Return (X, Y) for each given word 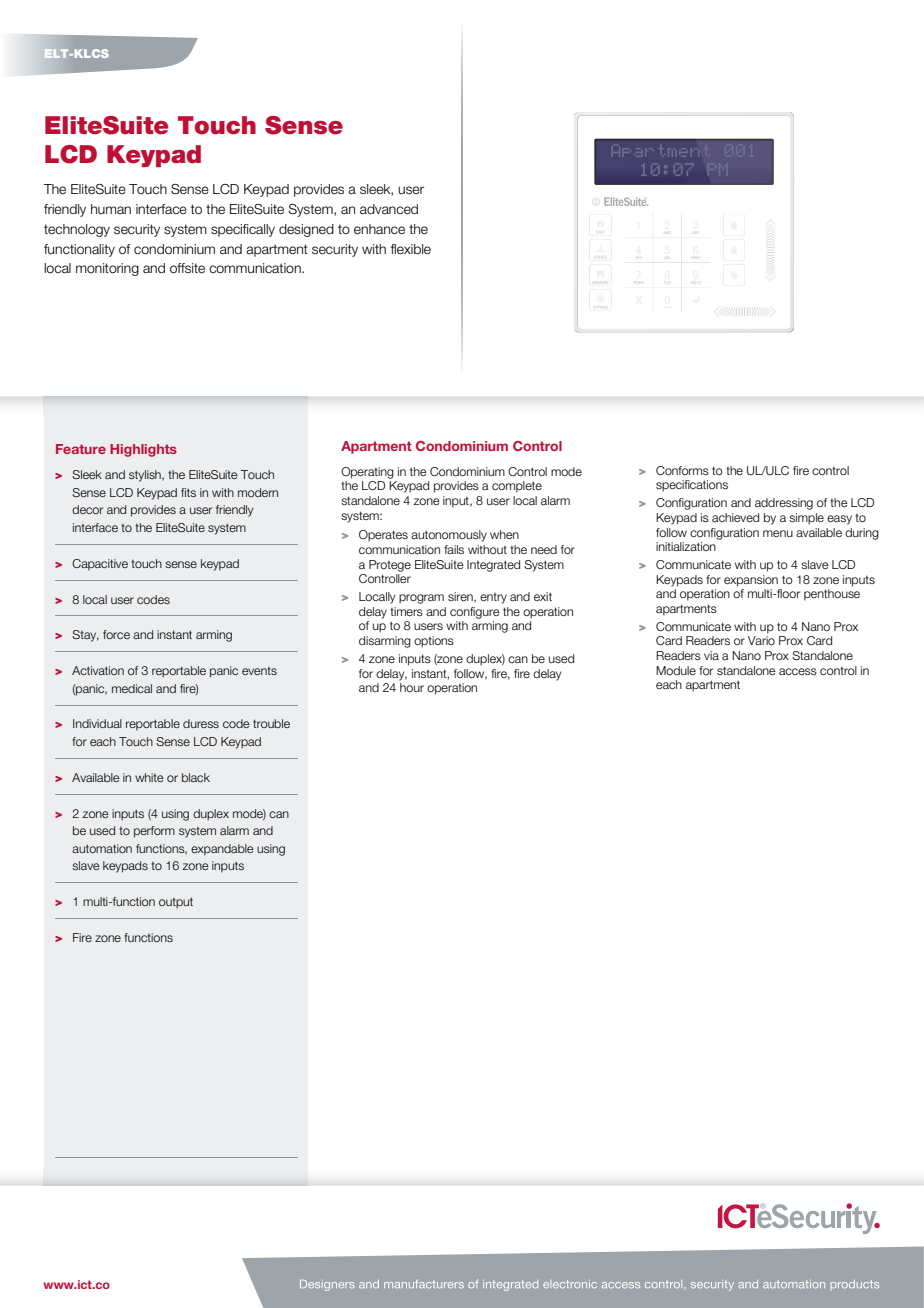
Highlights (143, 450)
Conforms (682, 470)
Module (676, 670)
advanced (389, 209)
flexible (411, 249)
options (434, 642)
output (176, 903)
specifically (243, 230)
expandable (222, 850)
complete (517, 487)
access (798, 671)
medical (132, 688)
